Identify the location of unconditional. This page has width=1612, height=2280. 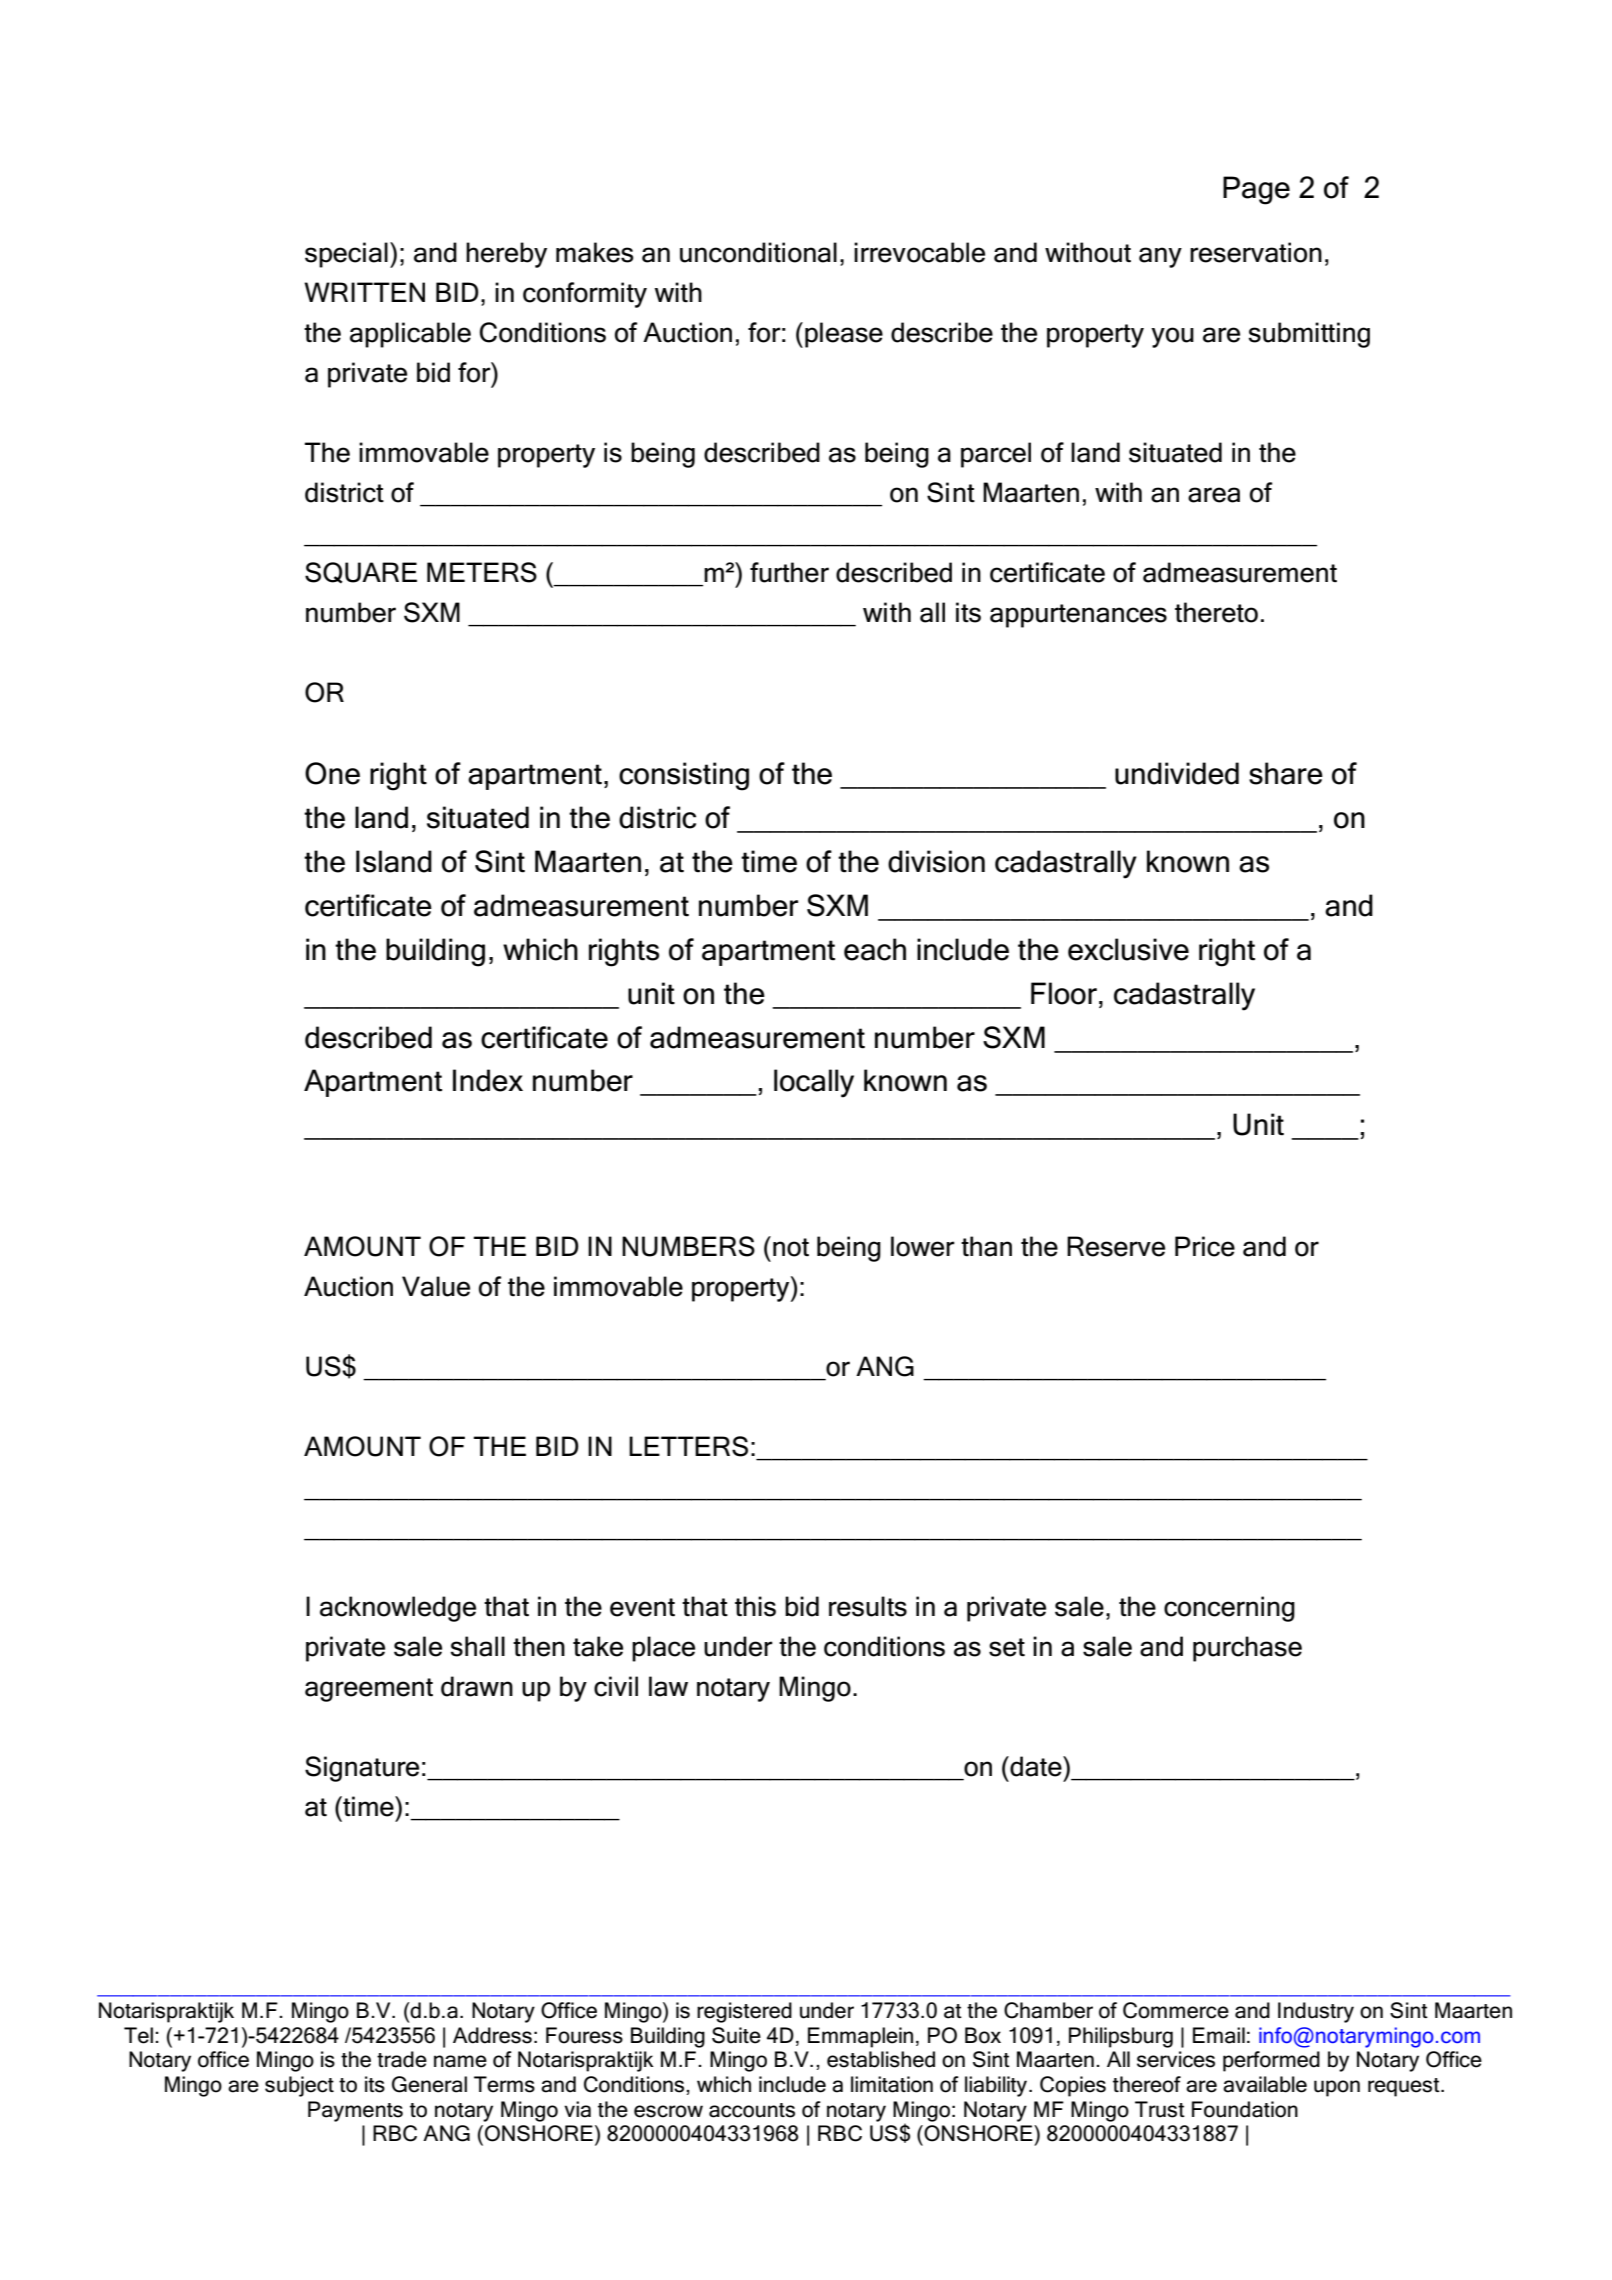
(758, 252).
